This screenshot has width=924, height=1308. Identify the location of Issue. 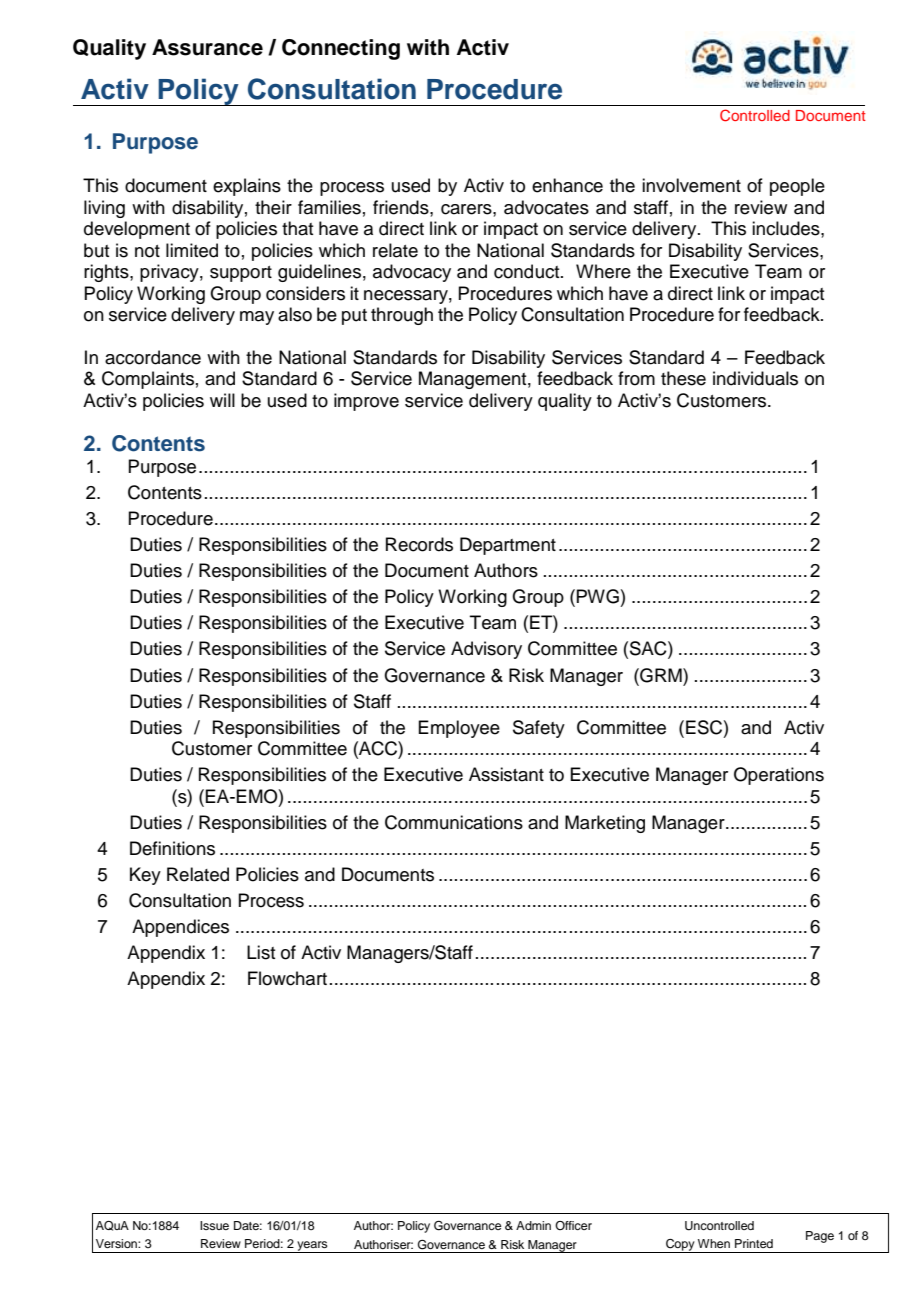
(214, 1225).
